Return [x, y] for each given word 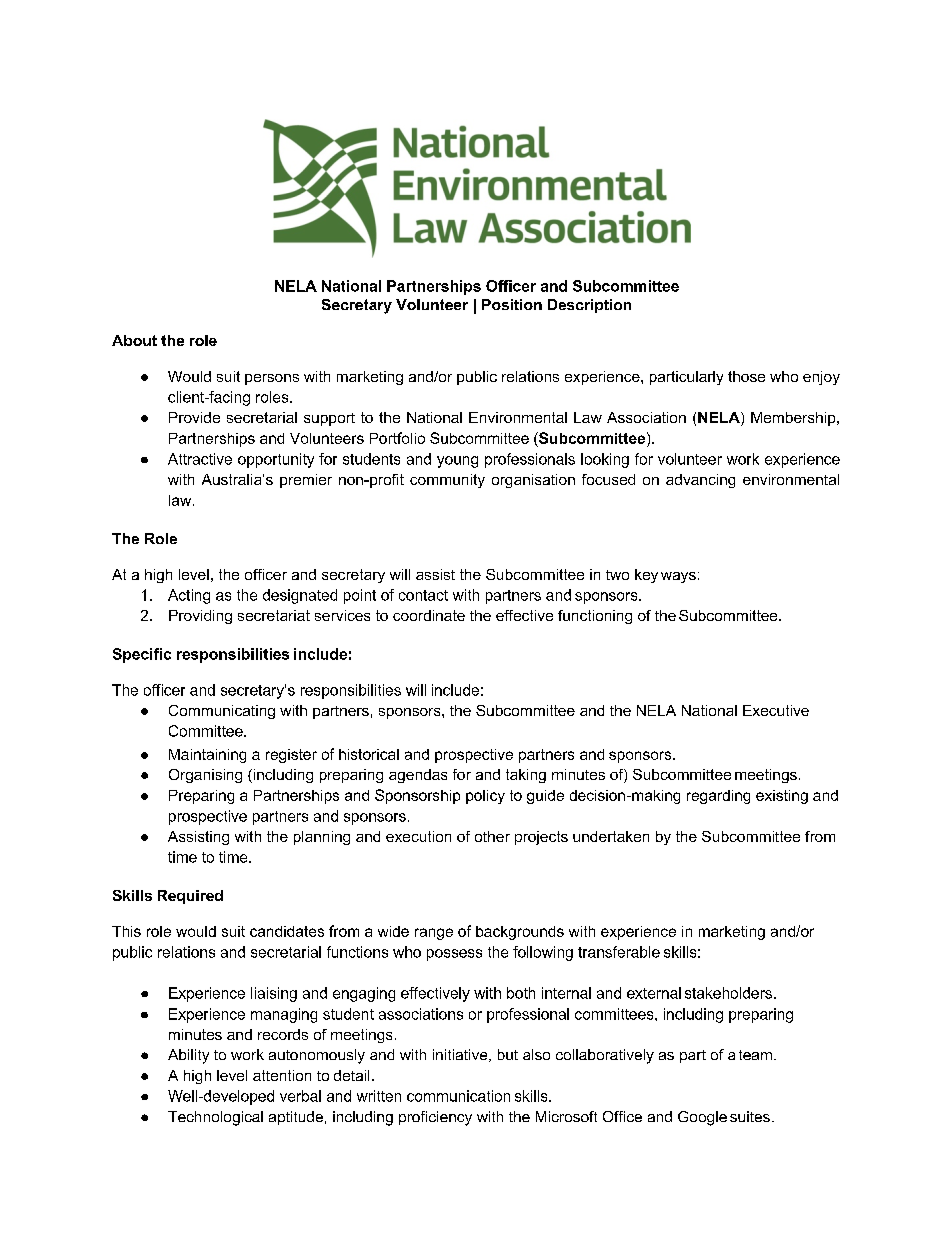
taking [526, 776]
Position [512, 304]
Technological [215, 1118]
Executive [776, 710]
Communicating [222, 712]
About [134, 340]
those [746, 376]
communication [458, 1096]
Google [702, 1118]
